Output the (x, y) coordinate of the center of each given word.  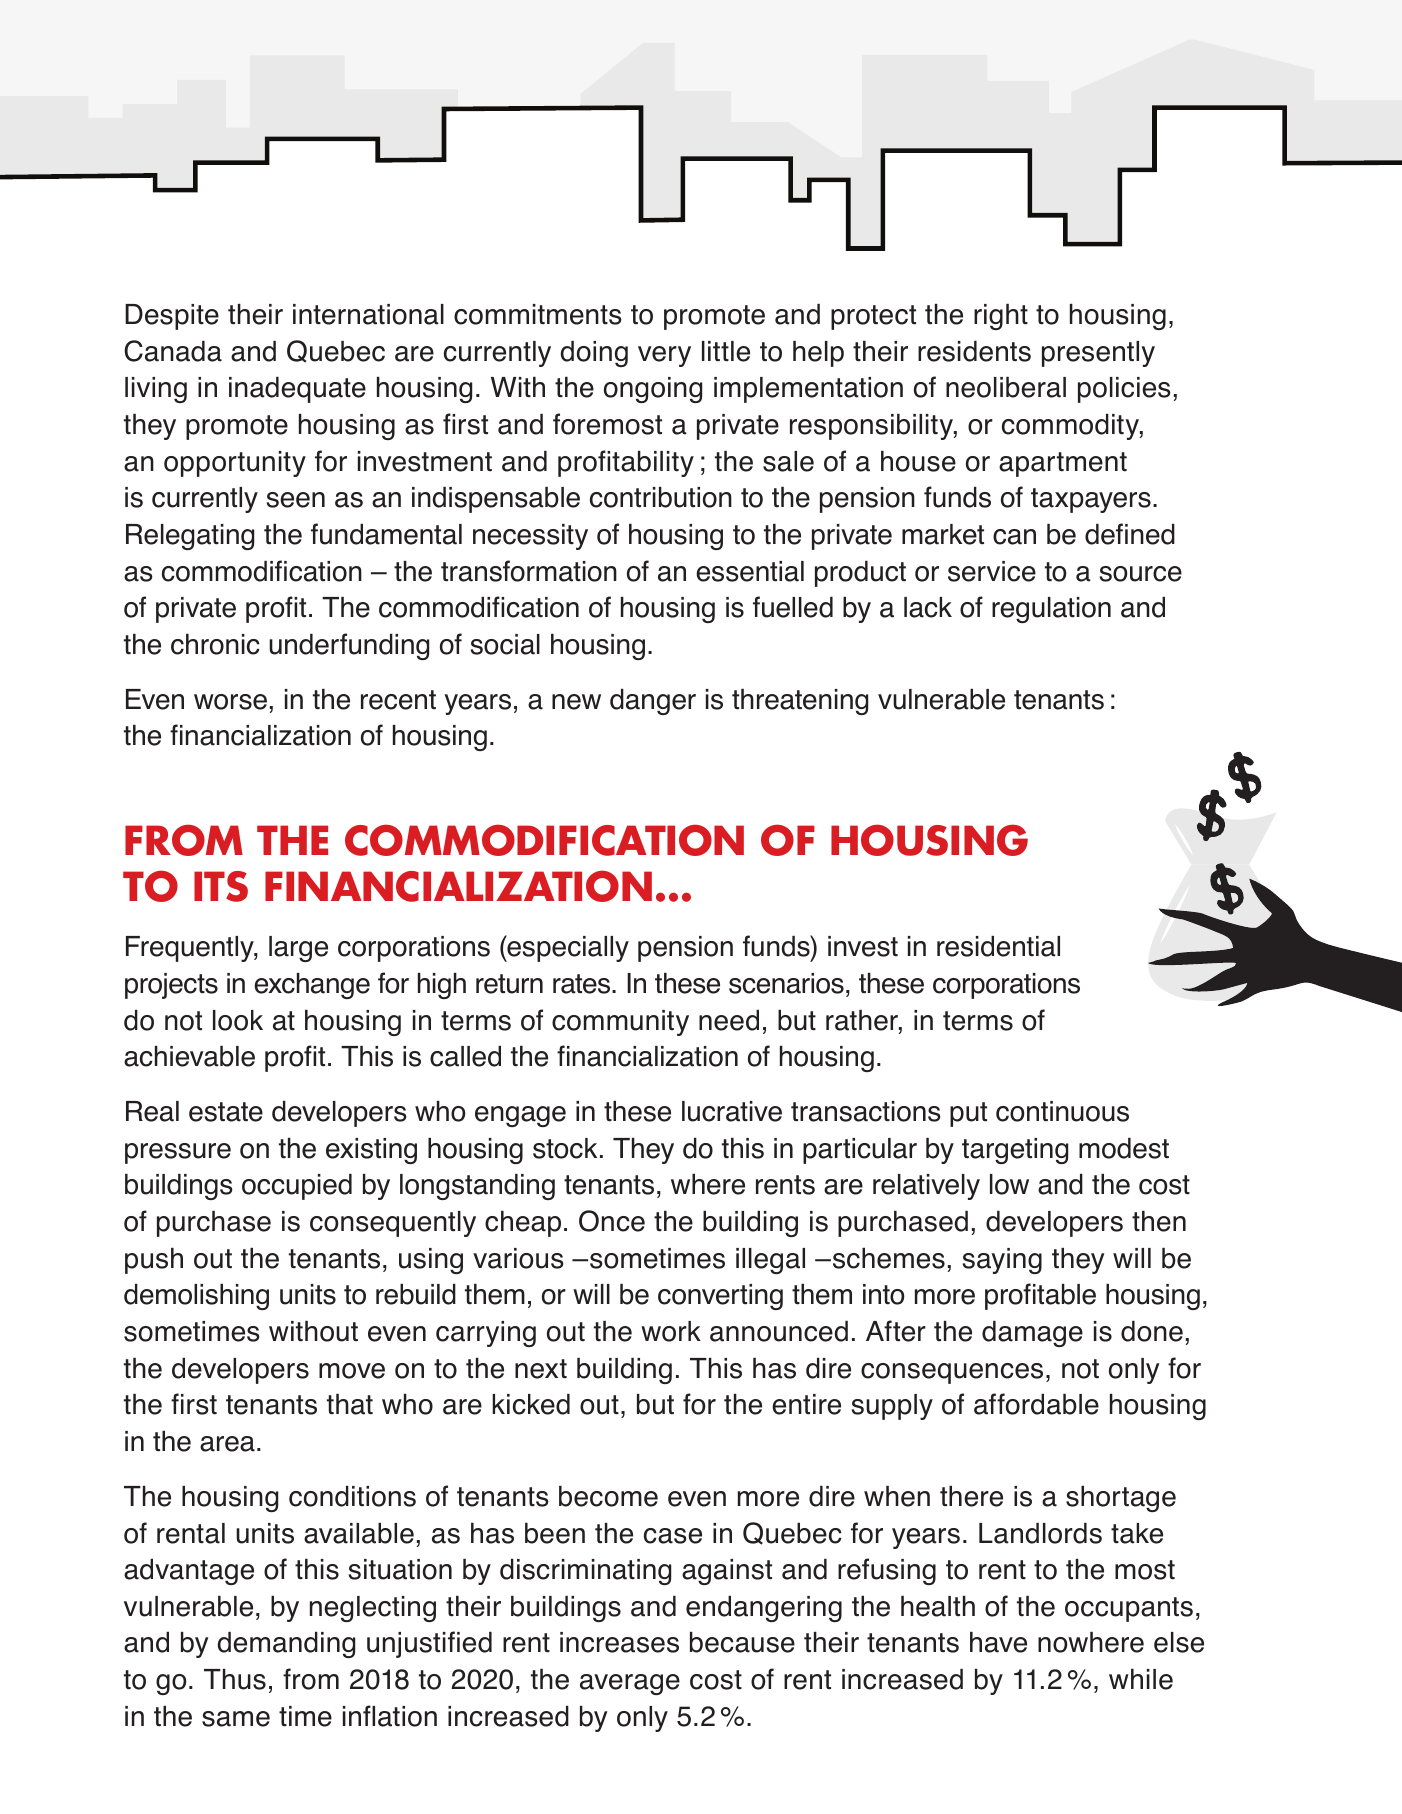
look (238, 1020)
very (664, 356)
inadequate (297, 390)
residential (998, 946)
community (620, 1023)
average (630, 1684)
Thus (235, 1679)
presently (1098, 354)
